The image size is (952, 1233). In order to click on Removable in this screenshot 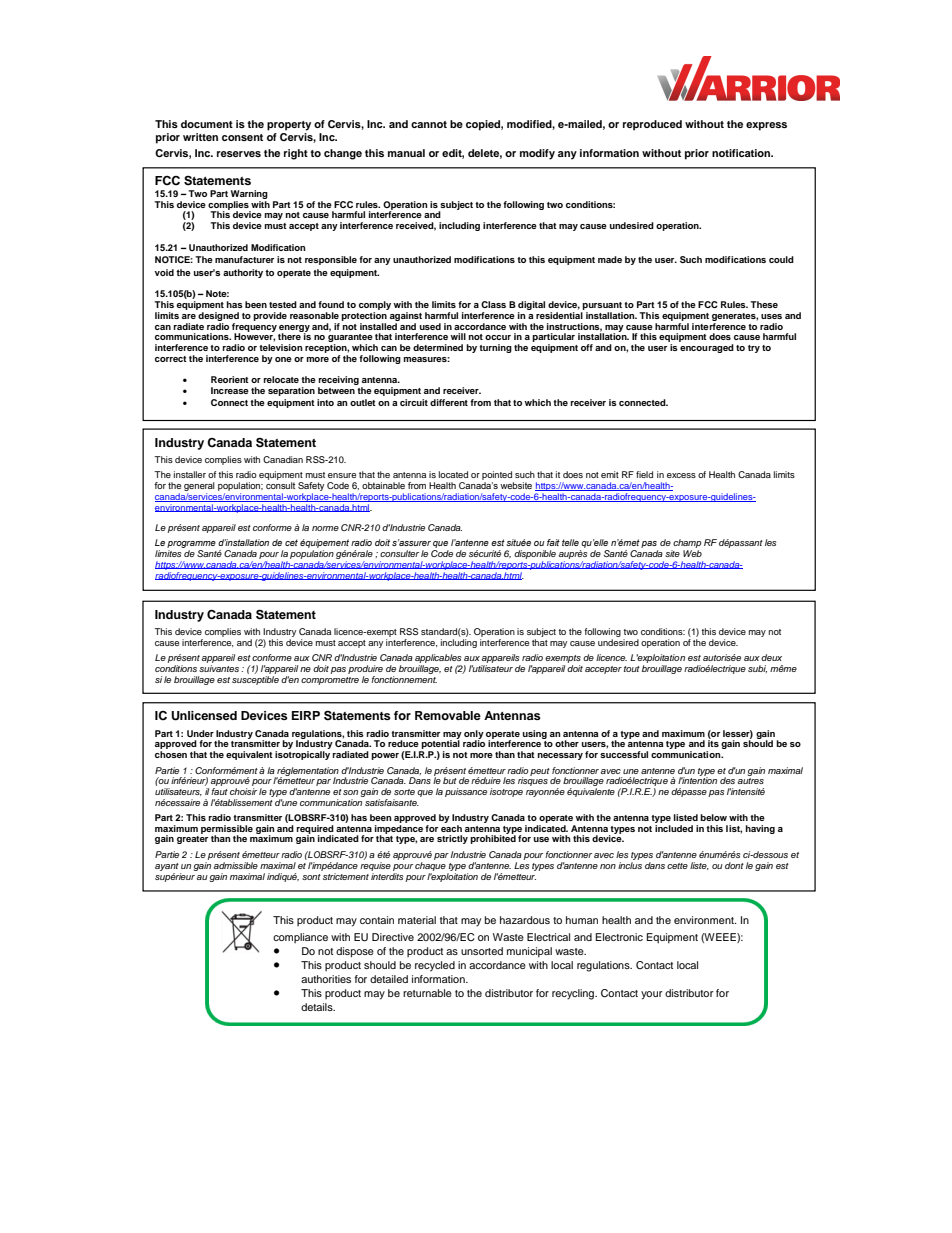, I will do `click(448, 715)`.
